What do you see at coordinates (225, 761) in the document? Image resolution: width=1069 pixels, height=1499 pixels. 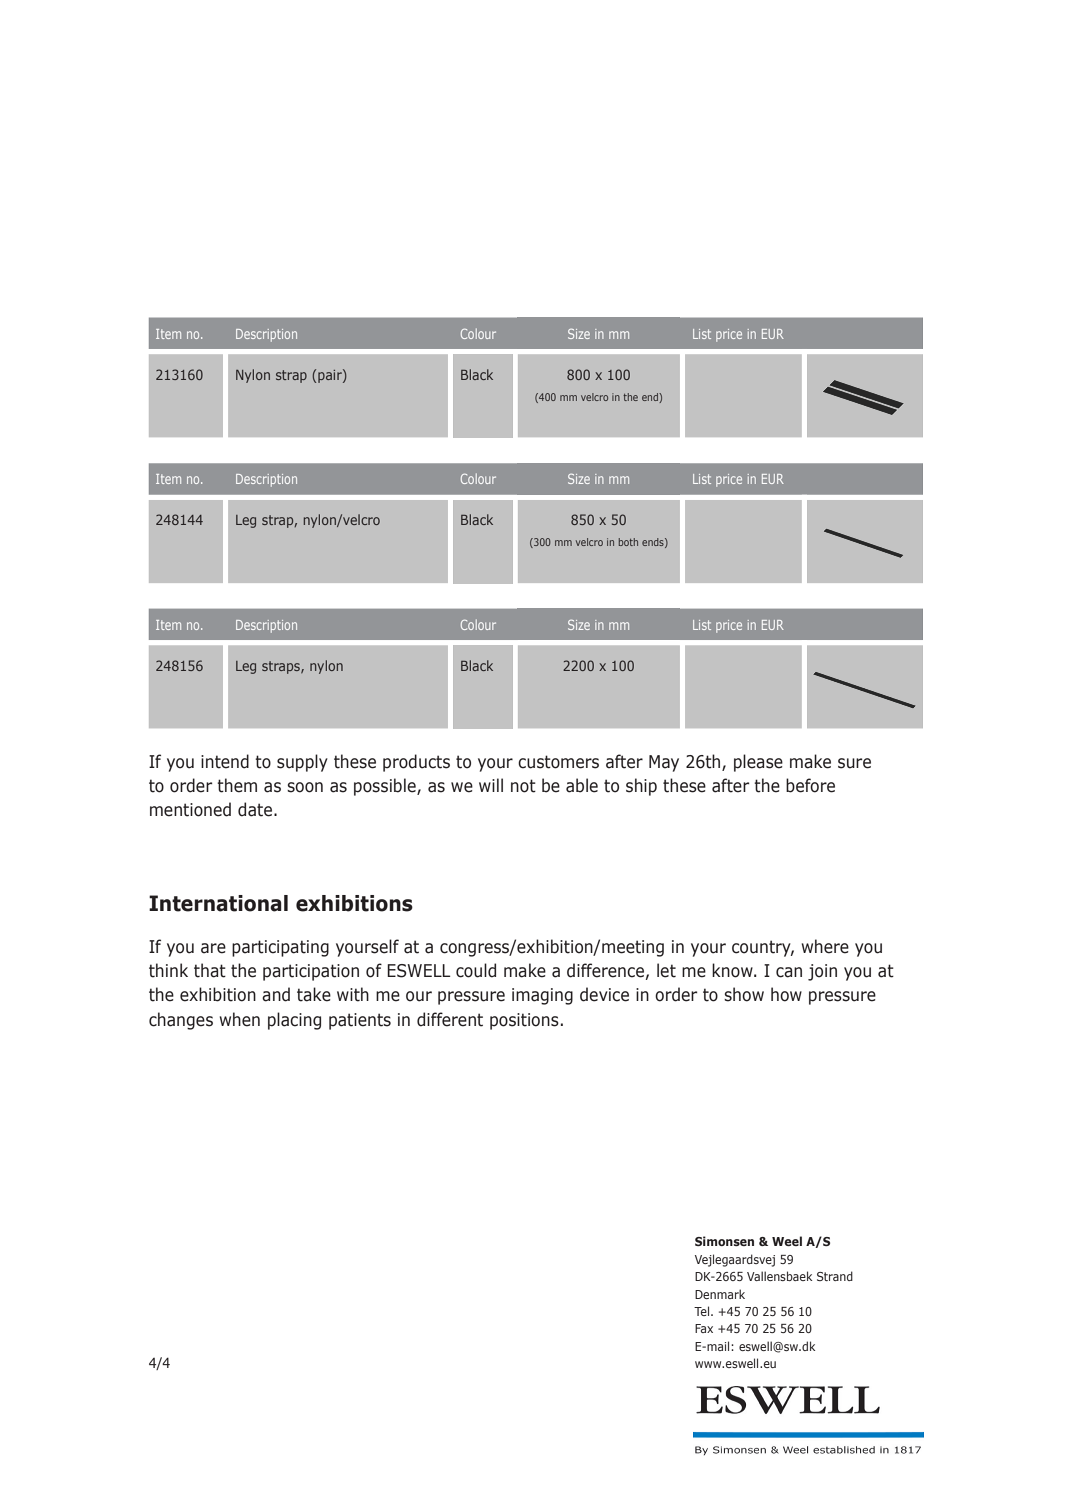 I see `intend` at bounding box center [225, 761].
